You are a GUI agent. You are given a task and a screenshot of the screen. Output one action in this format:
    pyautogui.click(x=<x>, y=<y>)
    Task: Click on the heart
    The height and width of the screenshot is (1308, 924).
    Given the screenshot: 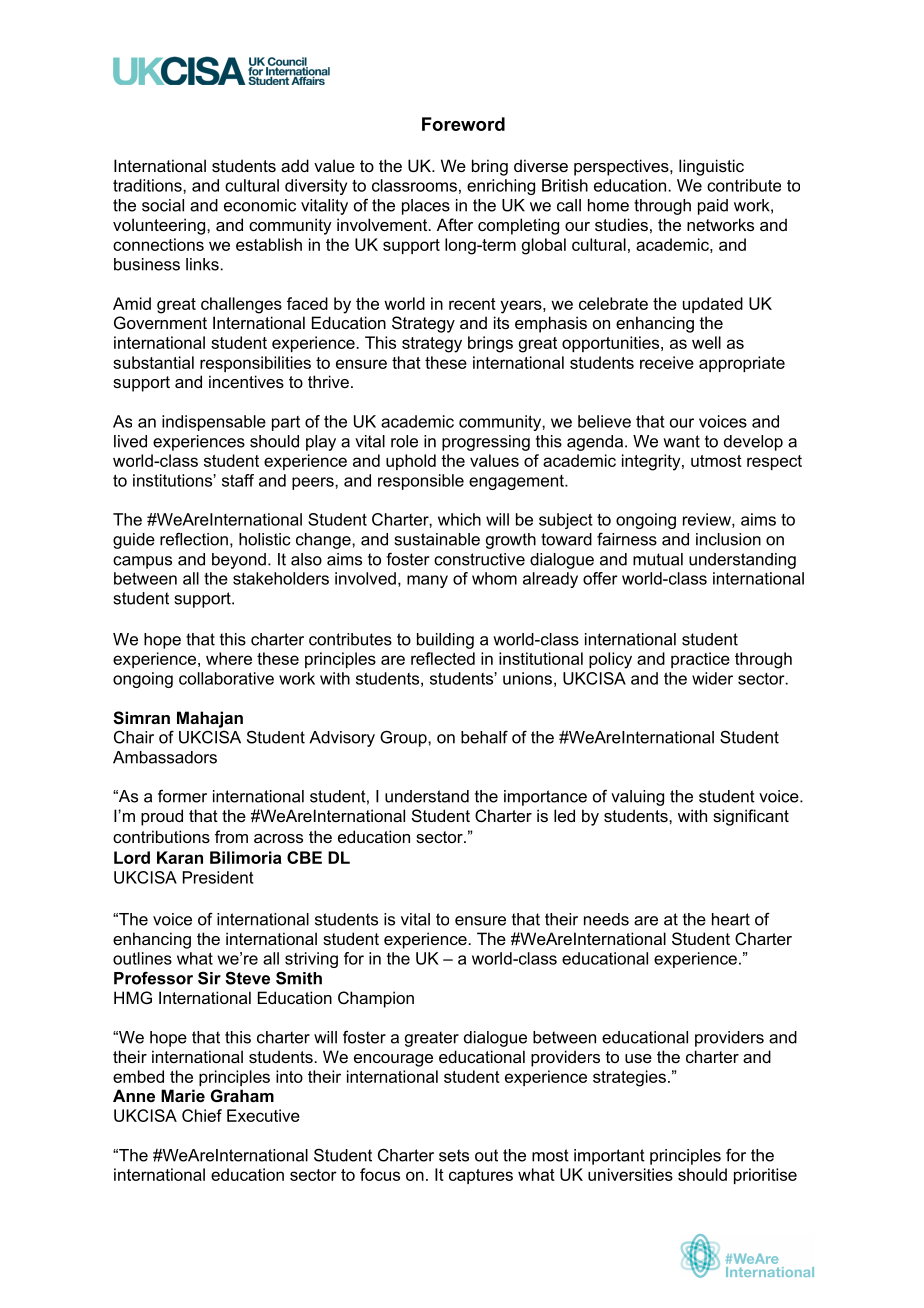 What is the action you would take?
    pyautogui.click(x=731, y=919)
